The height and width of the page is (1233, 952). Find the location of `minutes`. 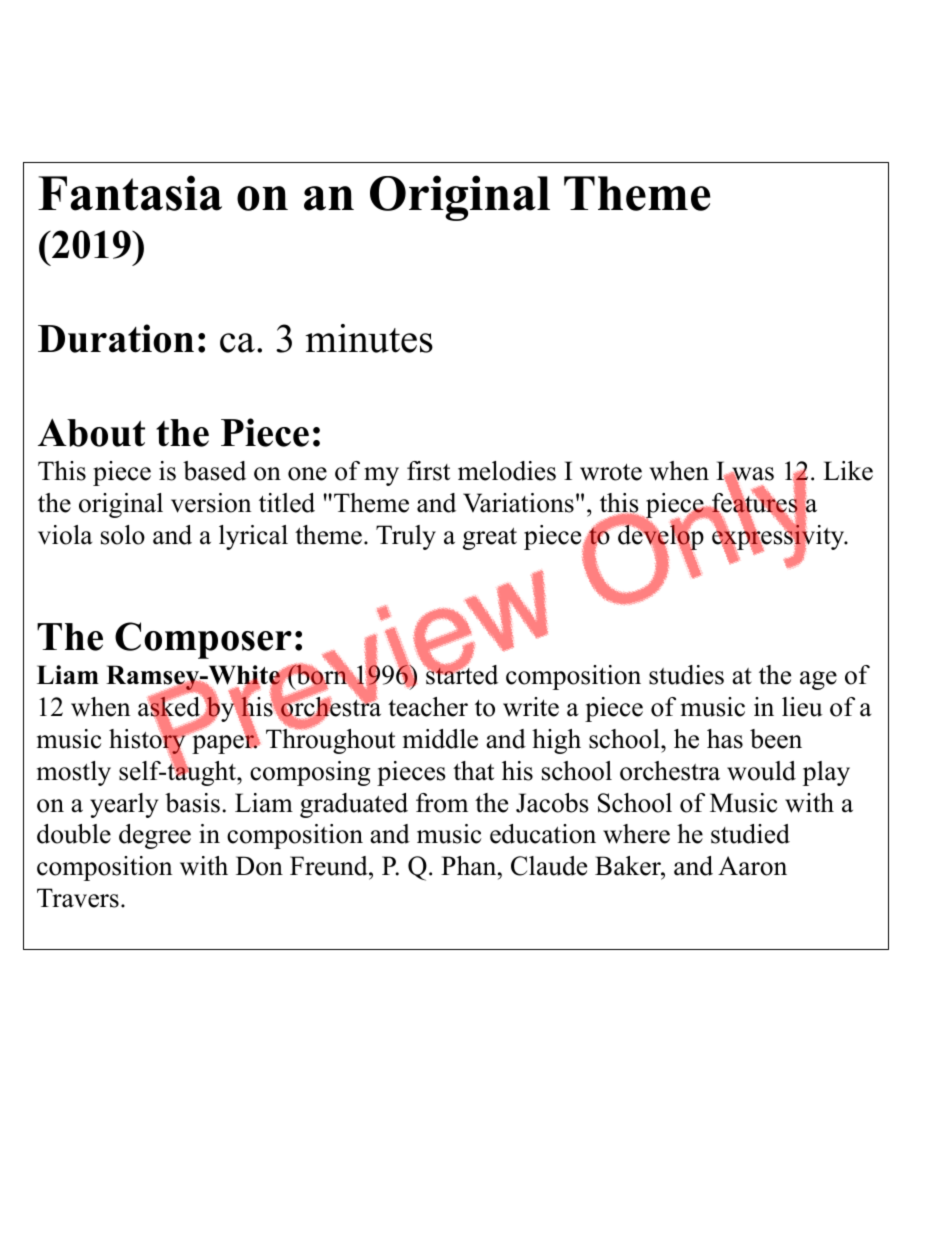

minutes is located at coordinates (369, 338).
